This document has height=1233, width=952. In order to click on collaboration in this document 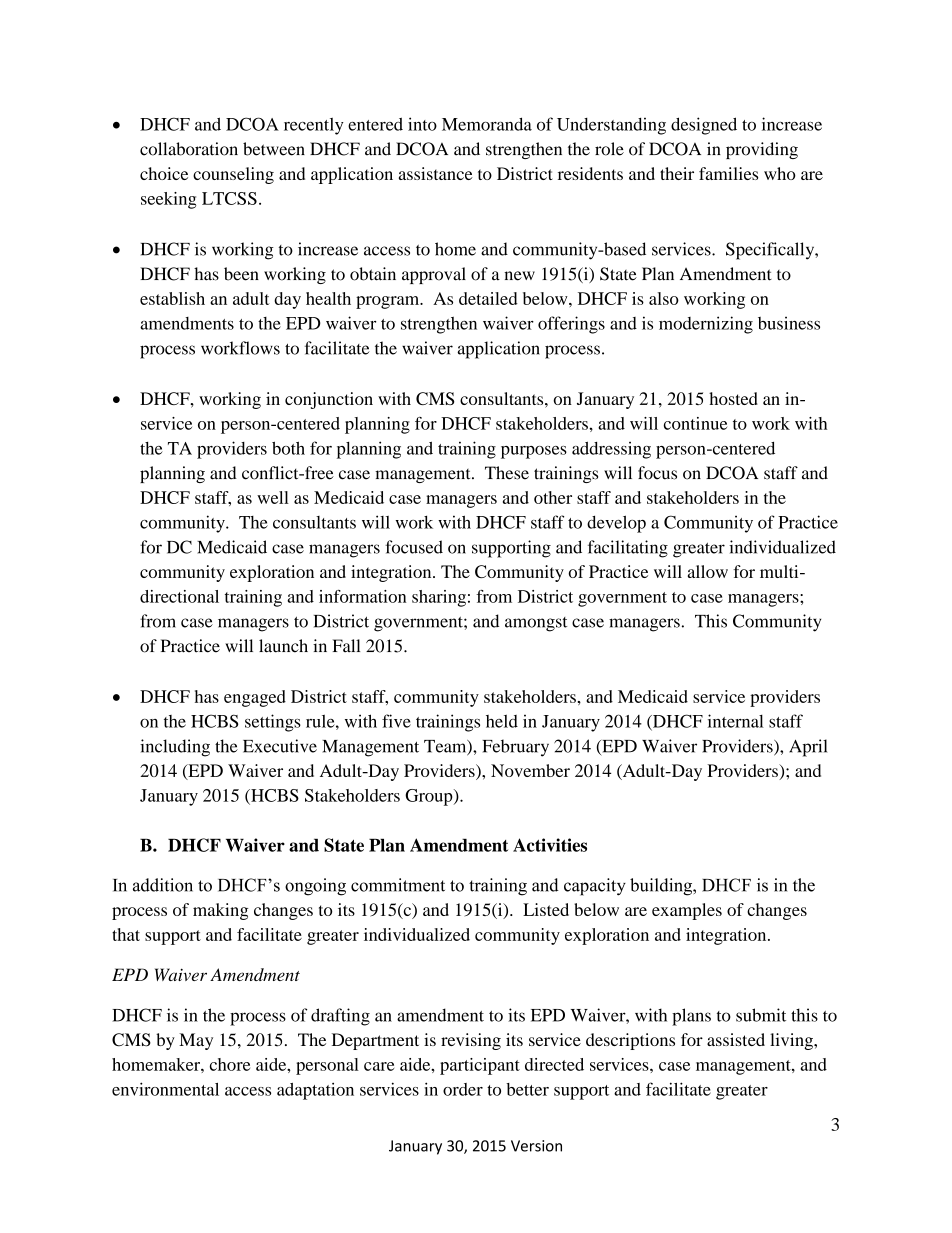, I will do `click(189, 149)`.
